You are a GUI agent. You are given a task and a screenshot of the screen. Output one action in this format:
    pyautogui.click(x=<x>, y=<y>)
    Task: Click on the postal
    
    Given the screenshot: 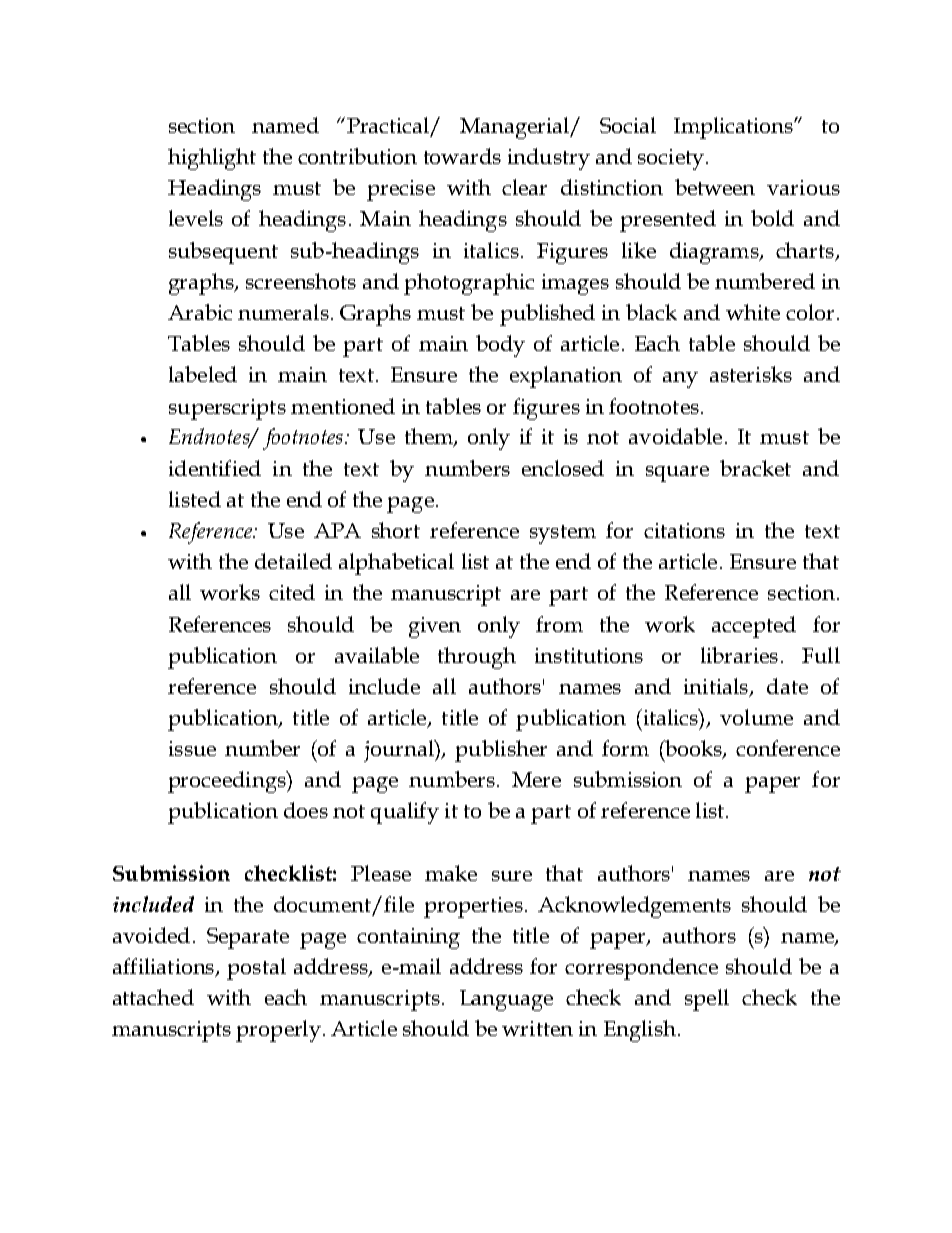 What is the action you would take?
    pyautogui.click(x=256, y=969)
